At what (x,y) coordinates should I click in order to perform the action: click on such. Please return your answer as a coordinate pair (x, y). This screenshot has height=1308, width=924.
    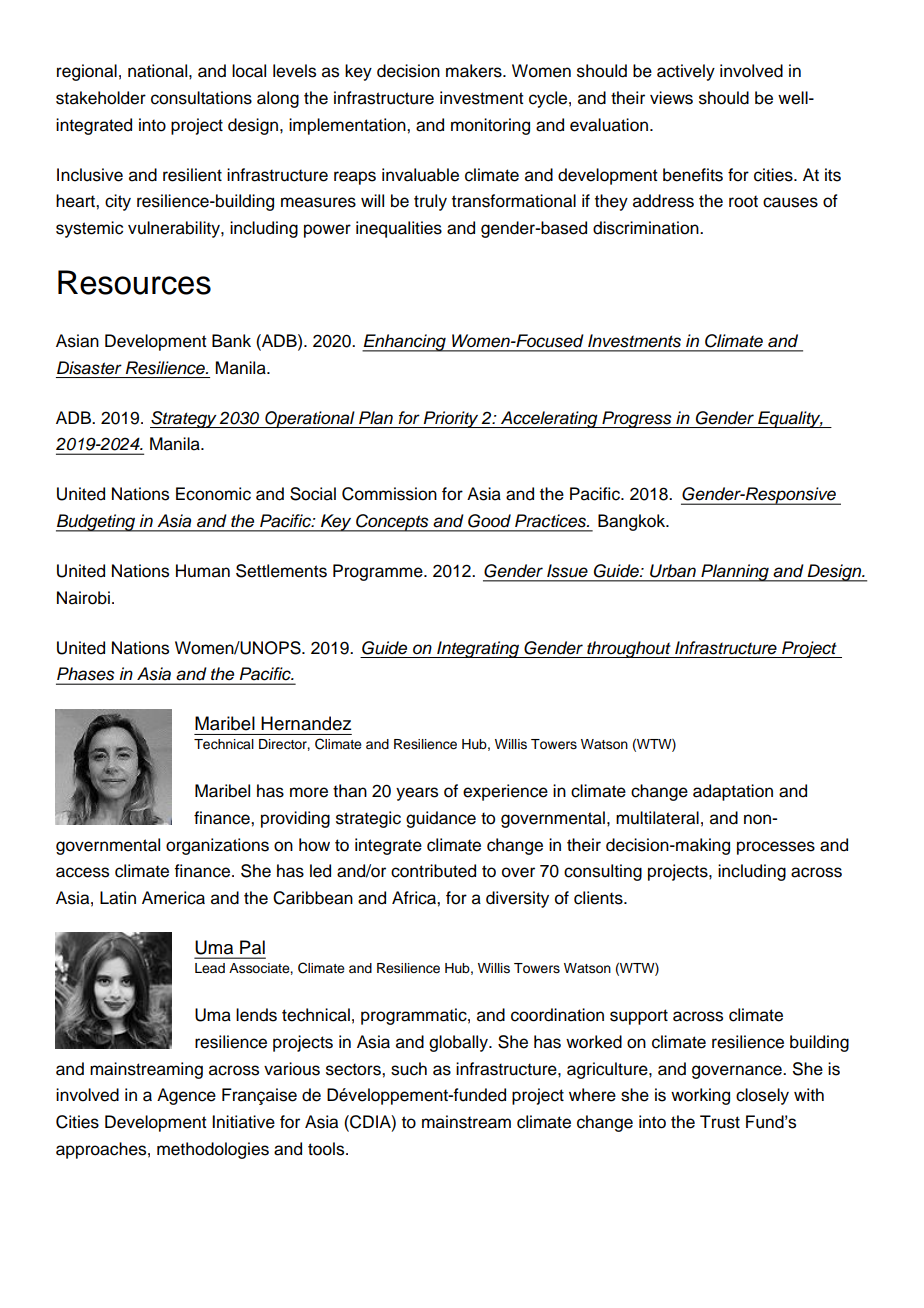
    Looking at the image, I should click on (409, 1069).
